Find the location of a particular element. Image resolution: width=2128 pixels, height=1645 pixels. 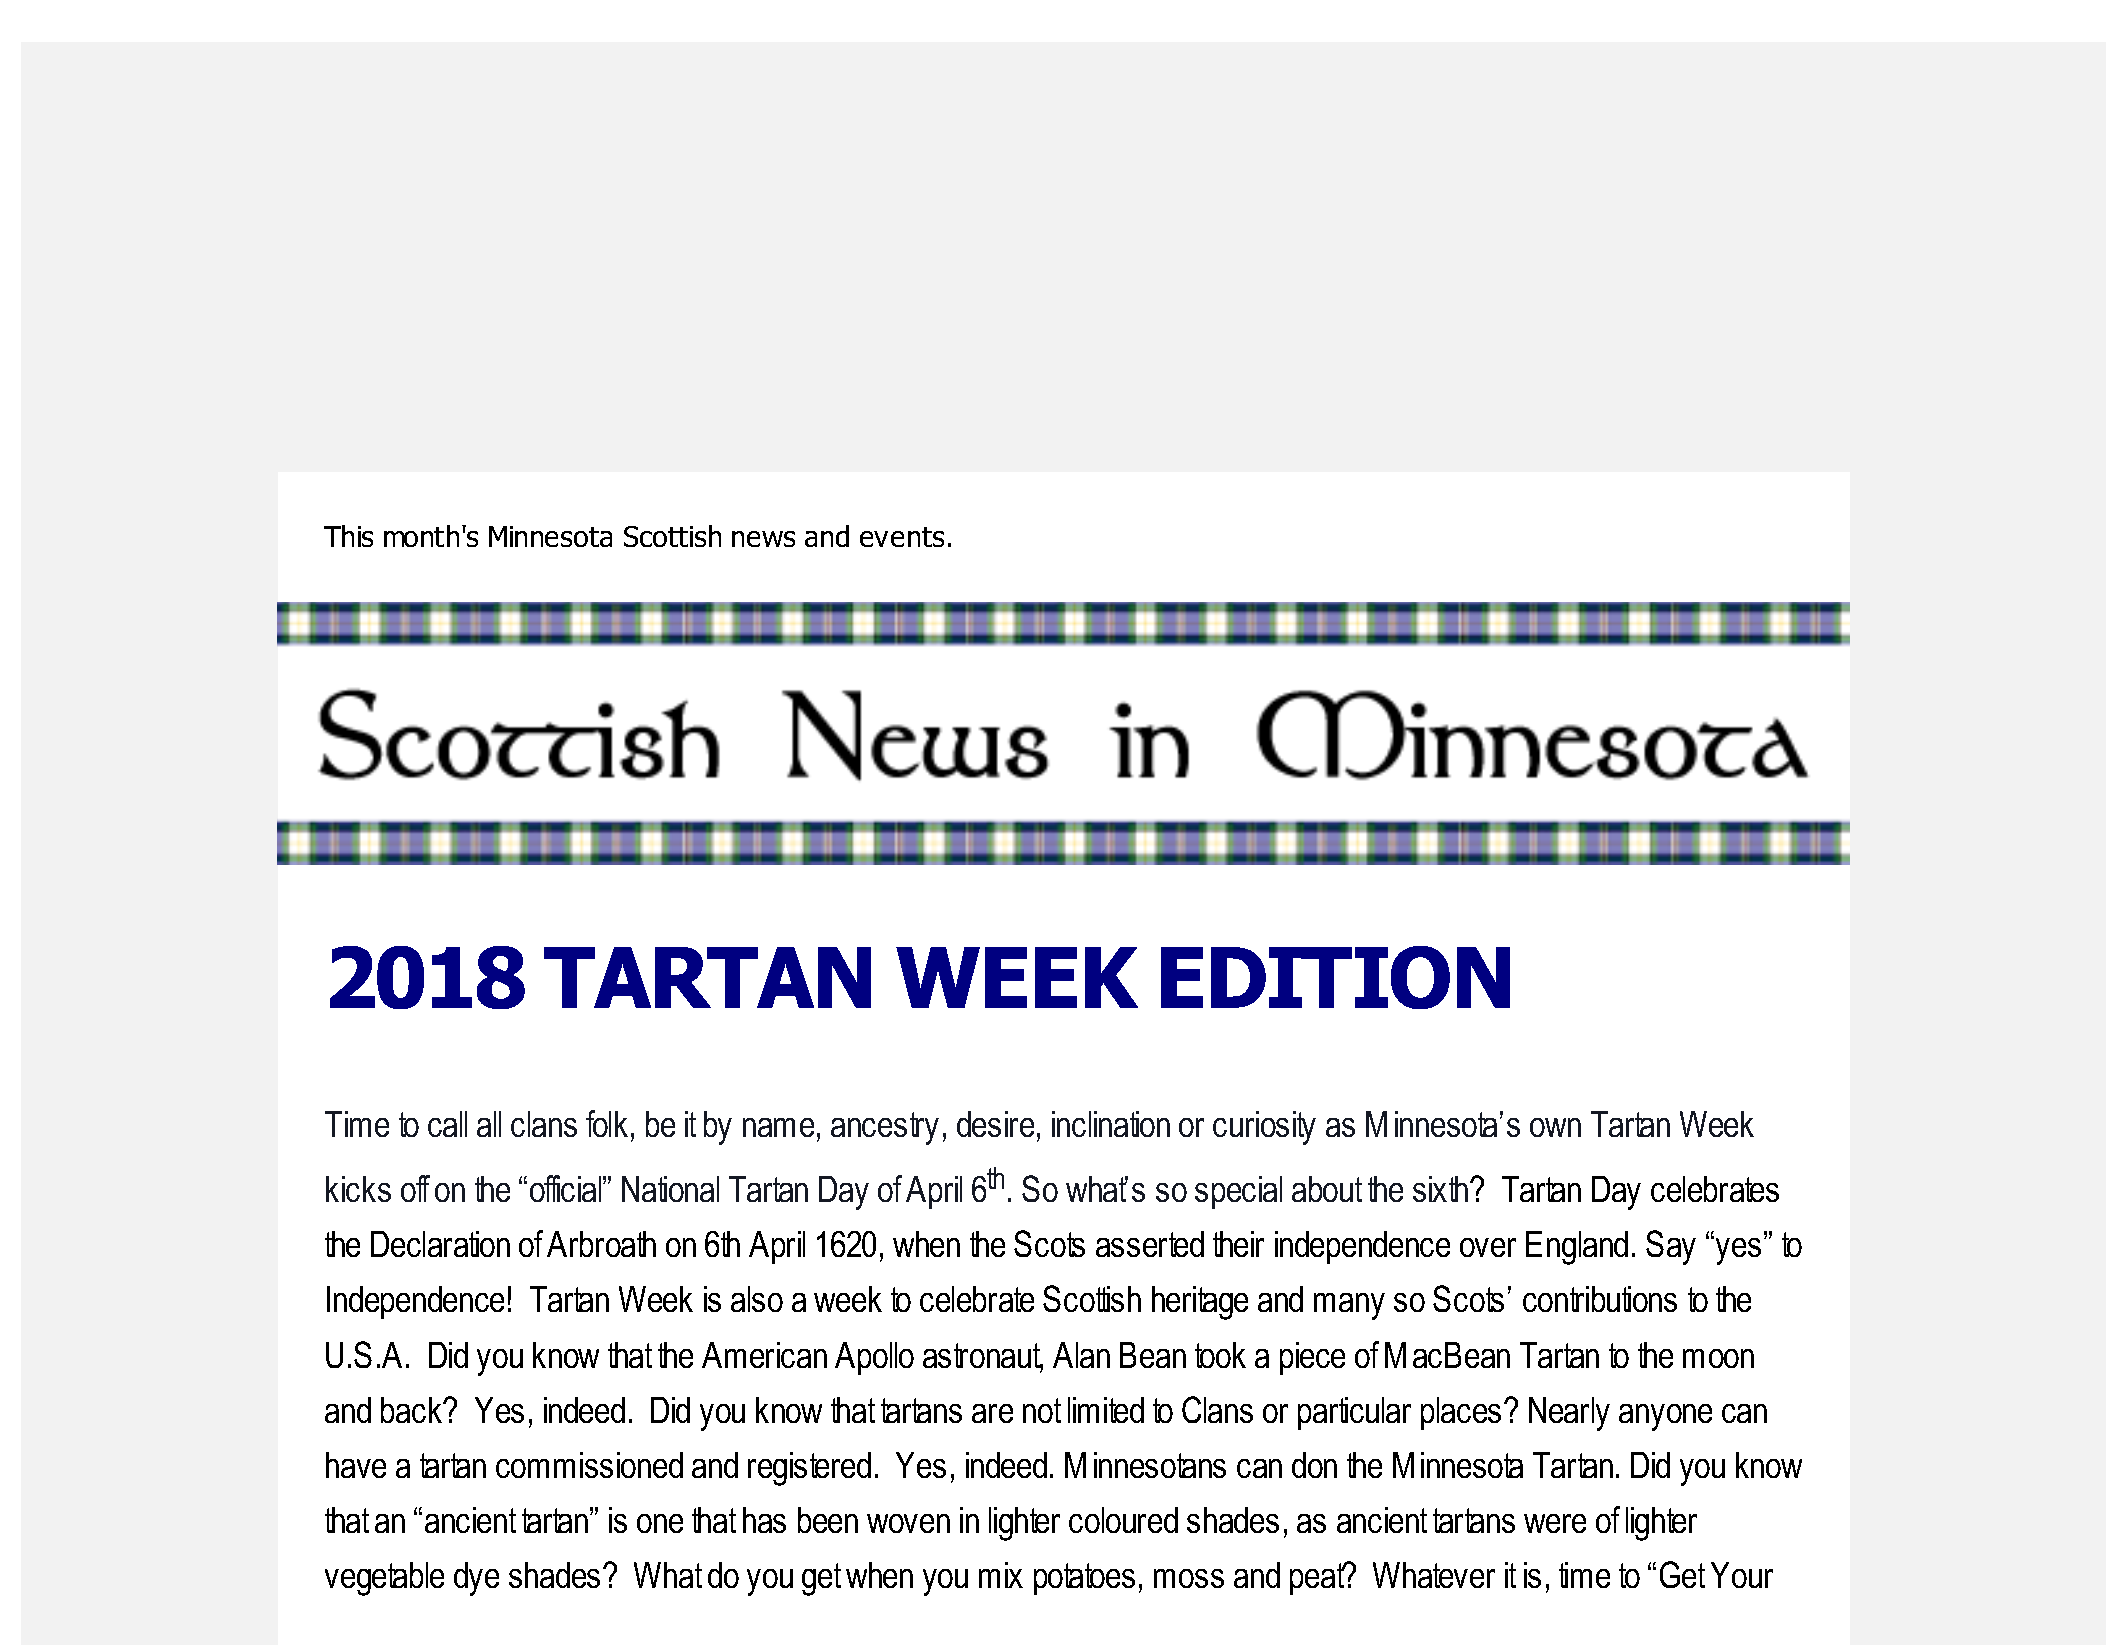

dye is located at coordinates (476, 1579).
